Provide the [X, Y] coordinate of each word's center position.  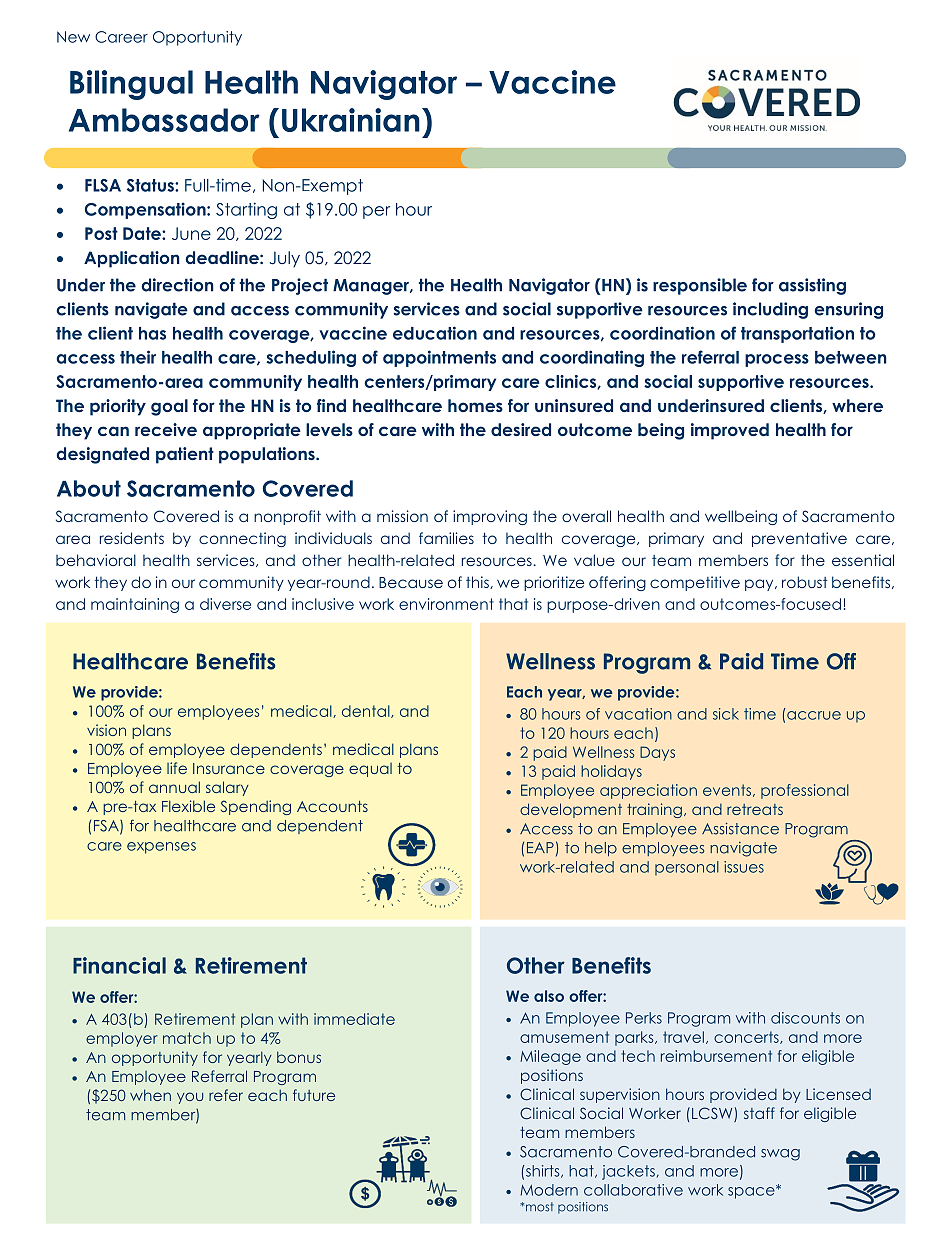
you [190, 1098]
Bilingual [131, 85]
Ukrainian [351, 120]
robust [804, 582]
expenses [161, 848]
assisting [812, 286]
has [152, 333]
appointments [439, 358]
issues [744, 867]
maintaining [135, 605]
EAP [540, 847]
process [777, 360]
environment [446, 604]
